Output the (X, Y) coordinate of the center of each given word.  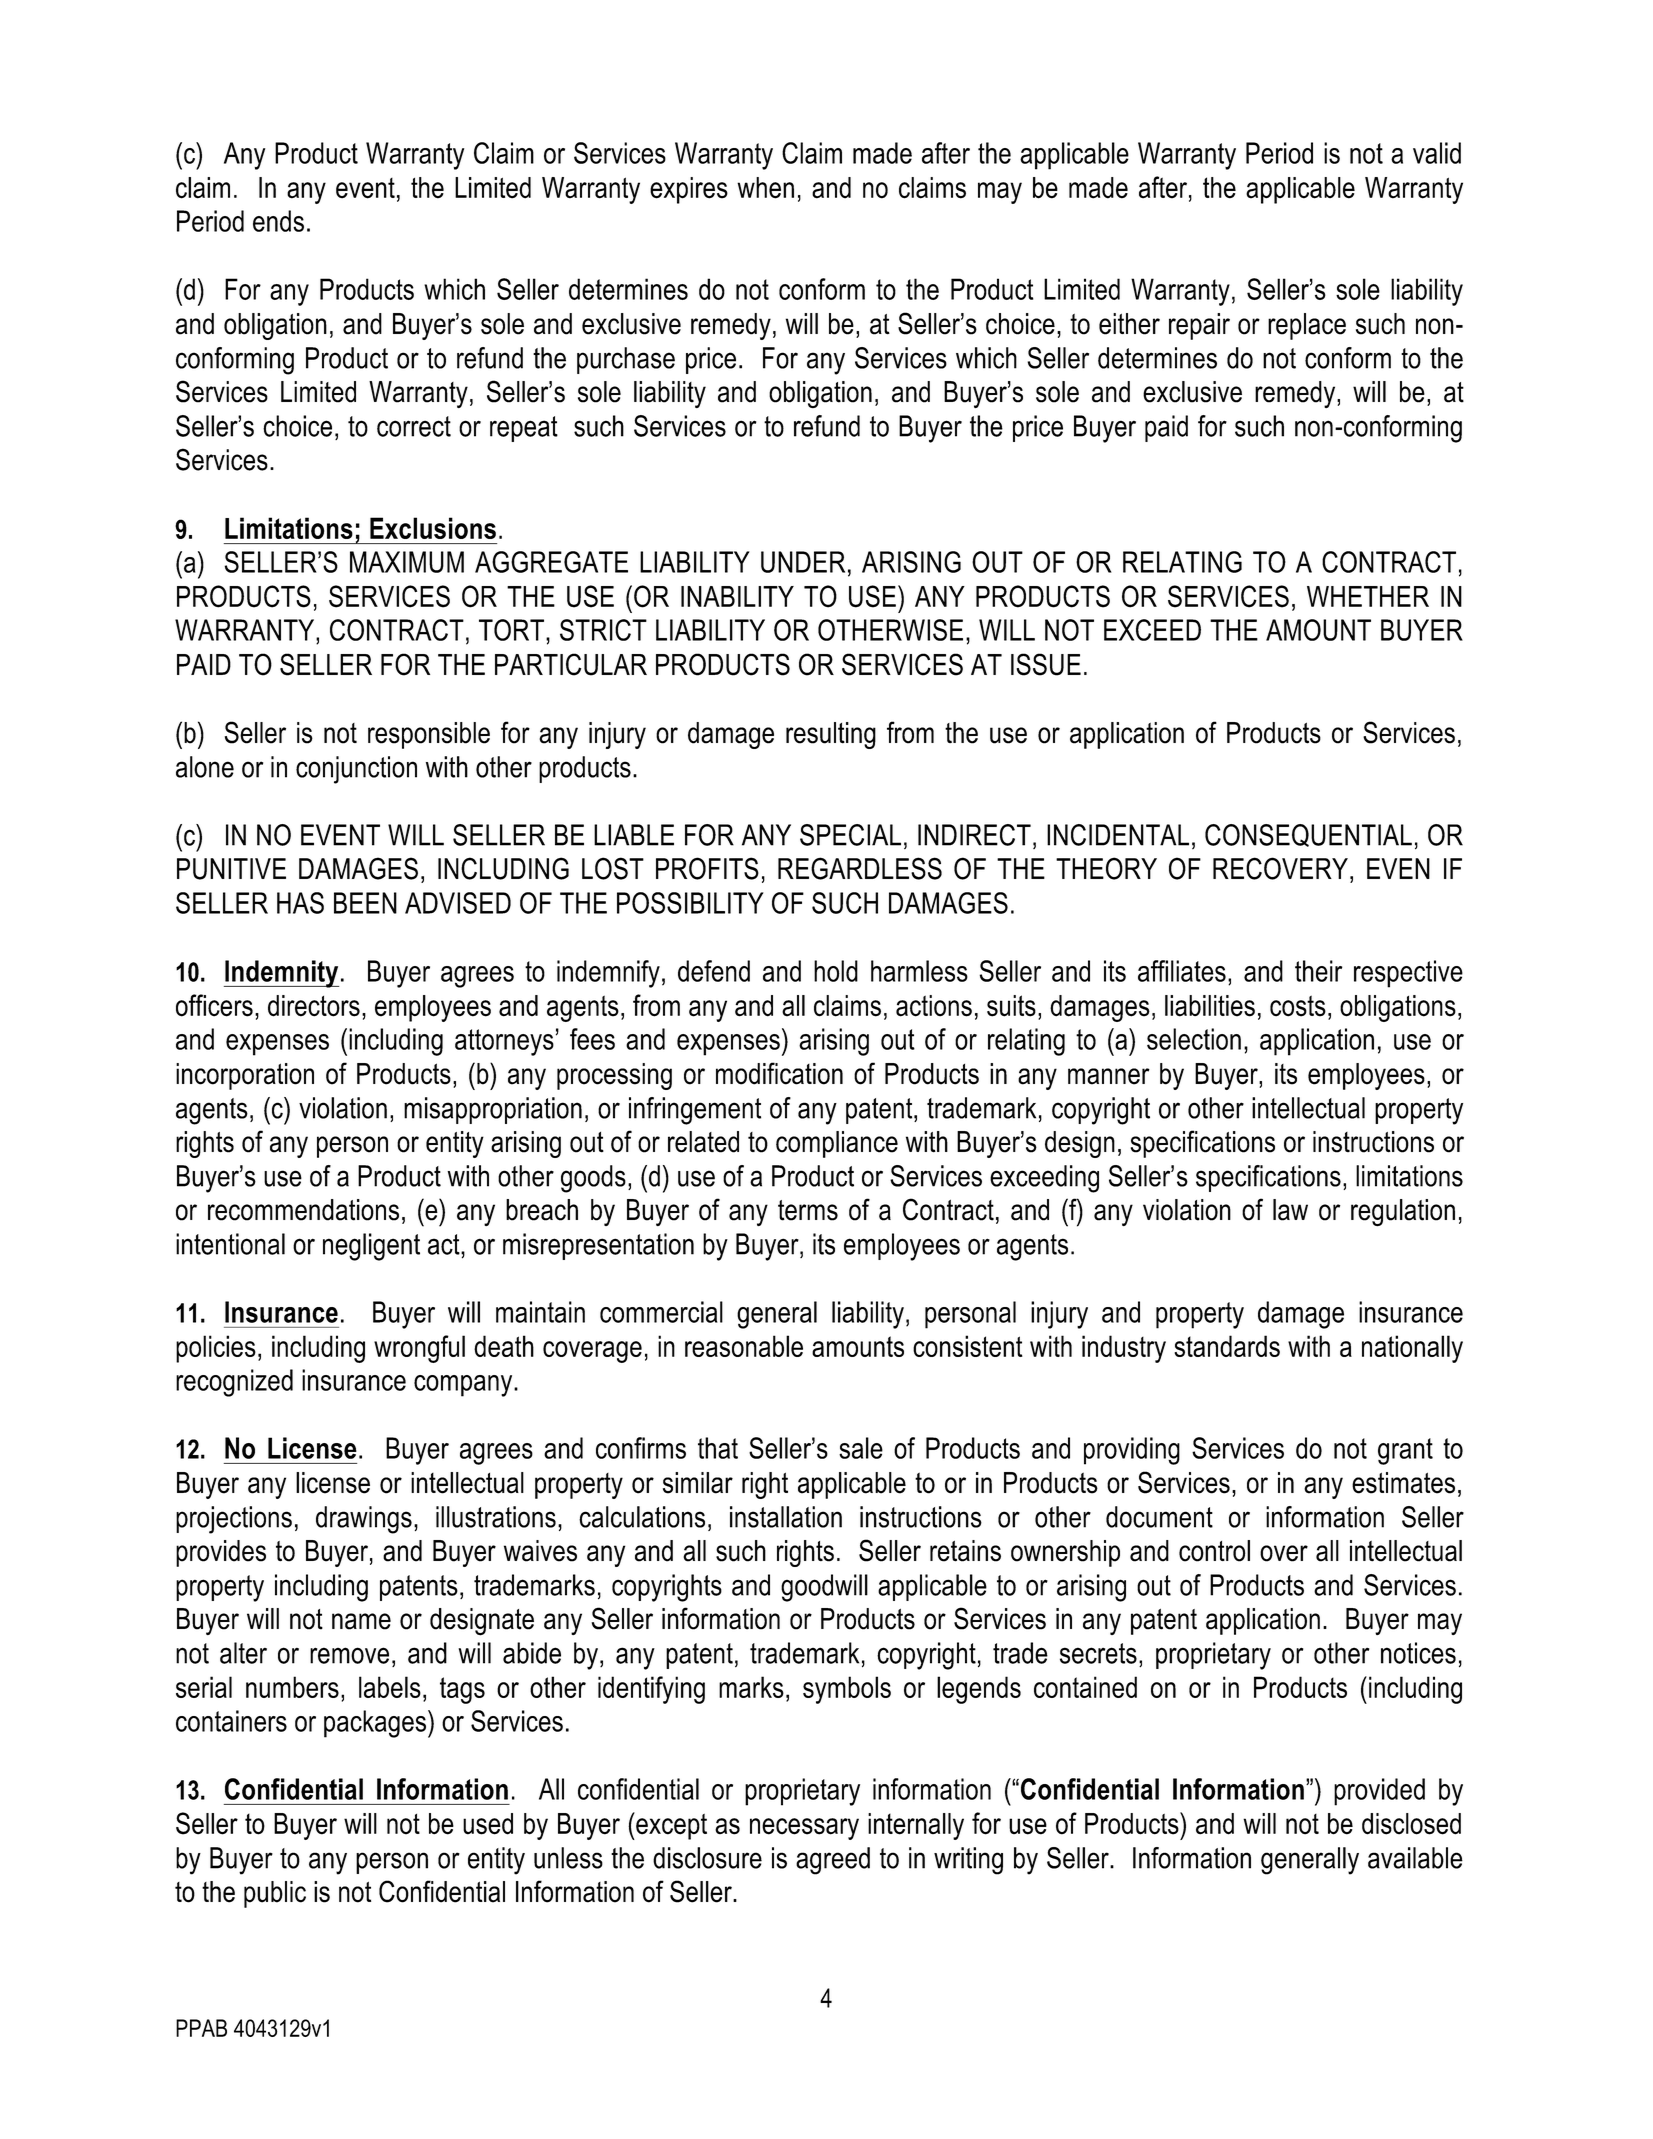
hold (836, 971)
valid (1437, 153)
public (275, 1894)
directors (314, 1006)
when (765, 188)
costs (1298, 1006)
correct (414, 426)
